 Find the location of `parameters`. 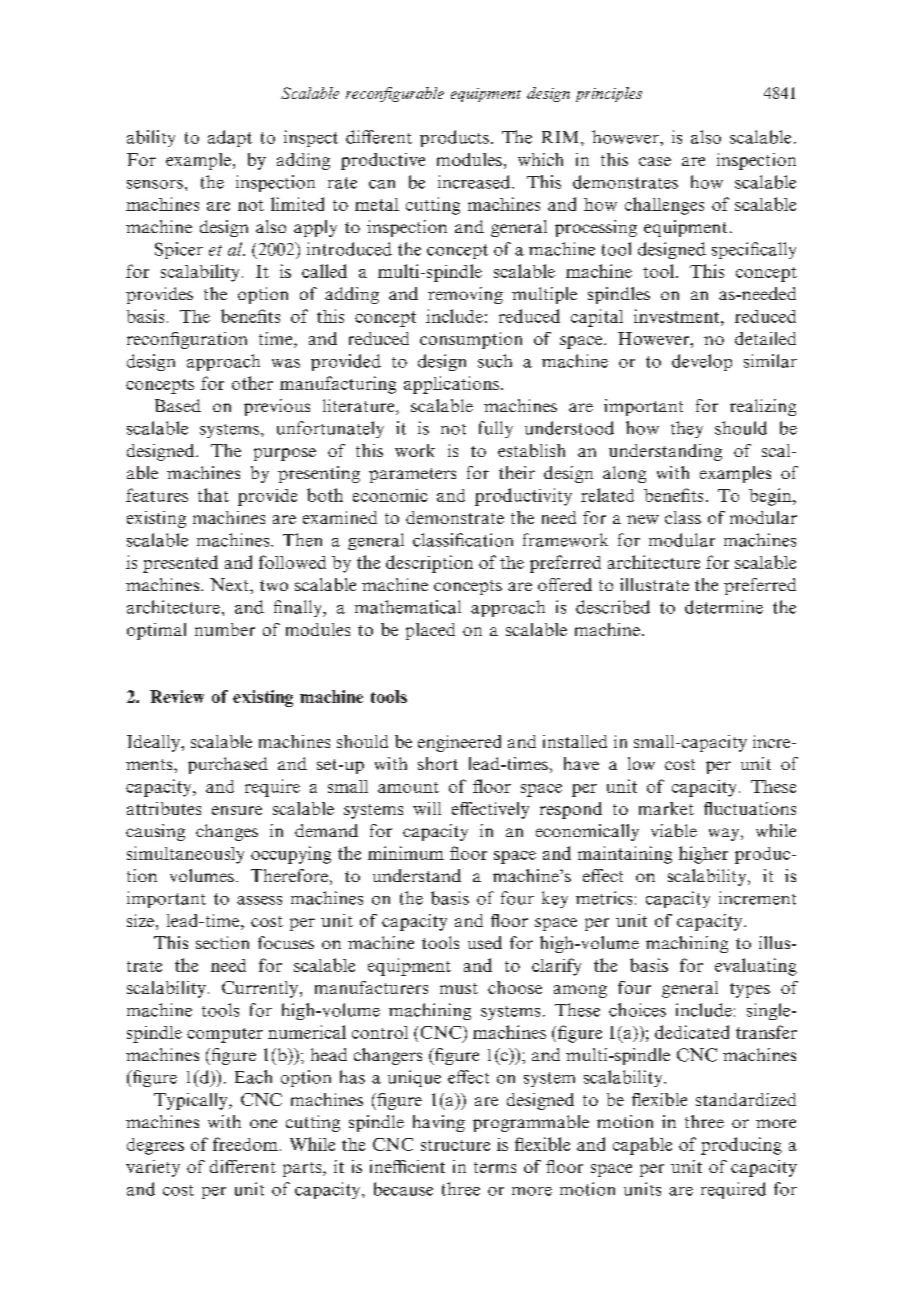

parameters is located at coordinates (412, 475).
